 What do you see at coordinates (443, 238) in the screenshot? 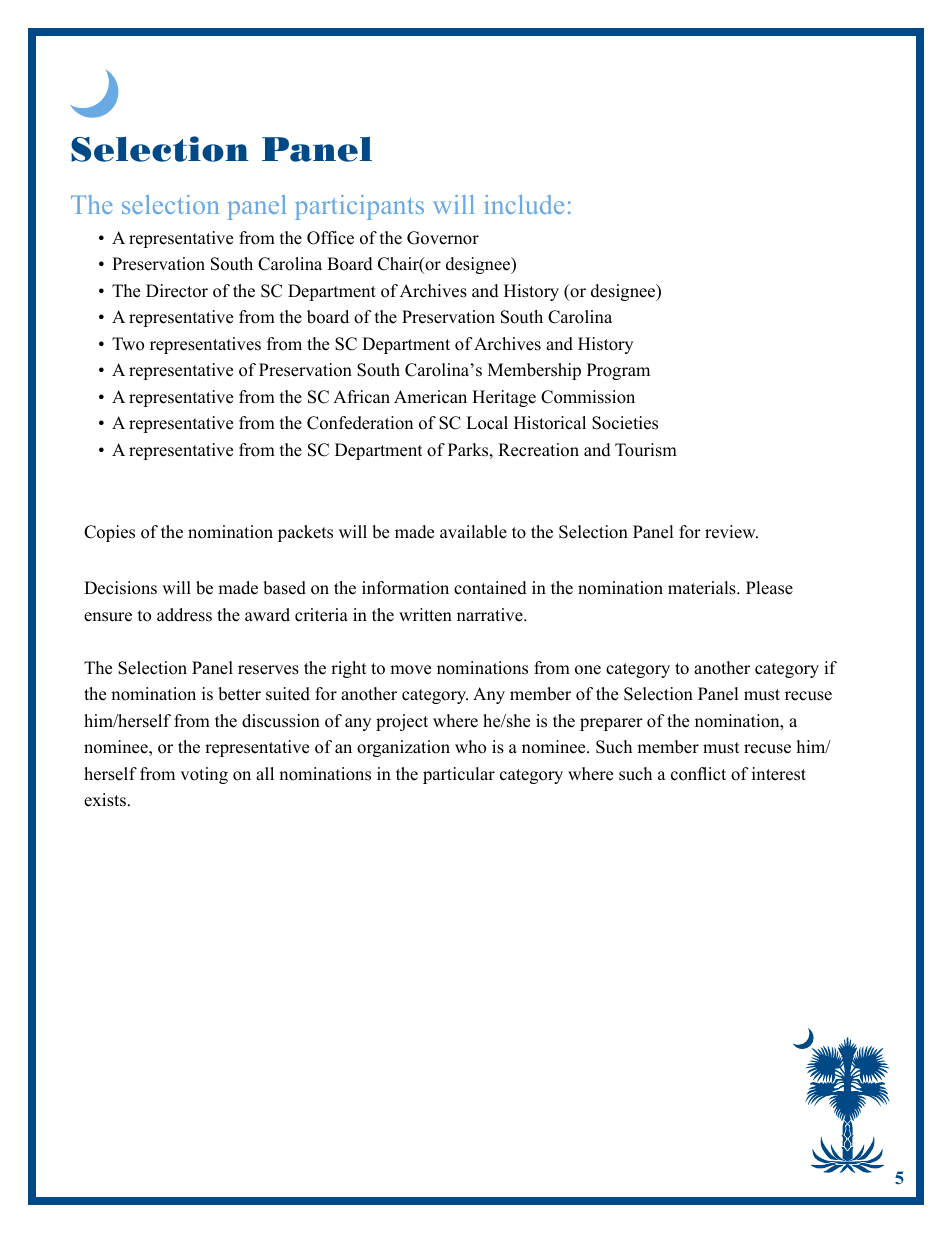
I see `Governor` at bounding box center [443, 238].
